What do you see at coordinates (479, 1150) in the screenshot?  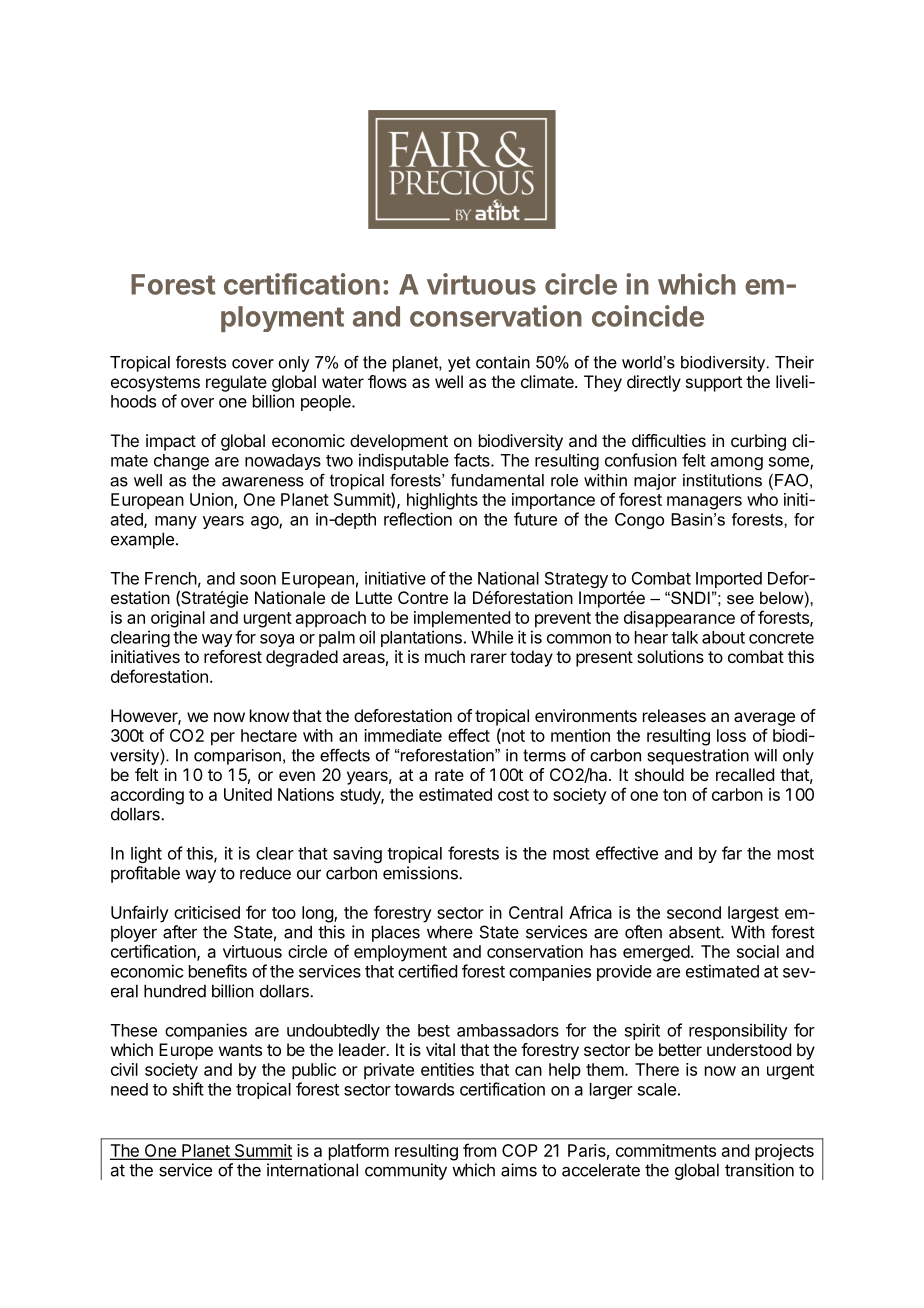 I see `from` at bounding box center [479, 1150].
